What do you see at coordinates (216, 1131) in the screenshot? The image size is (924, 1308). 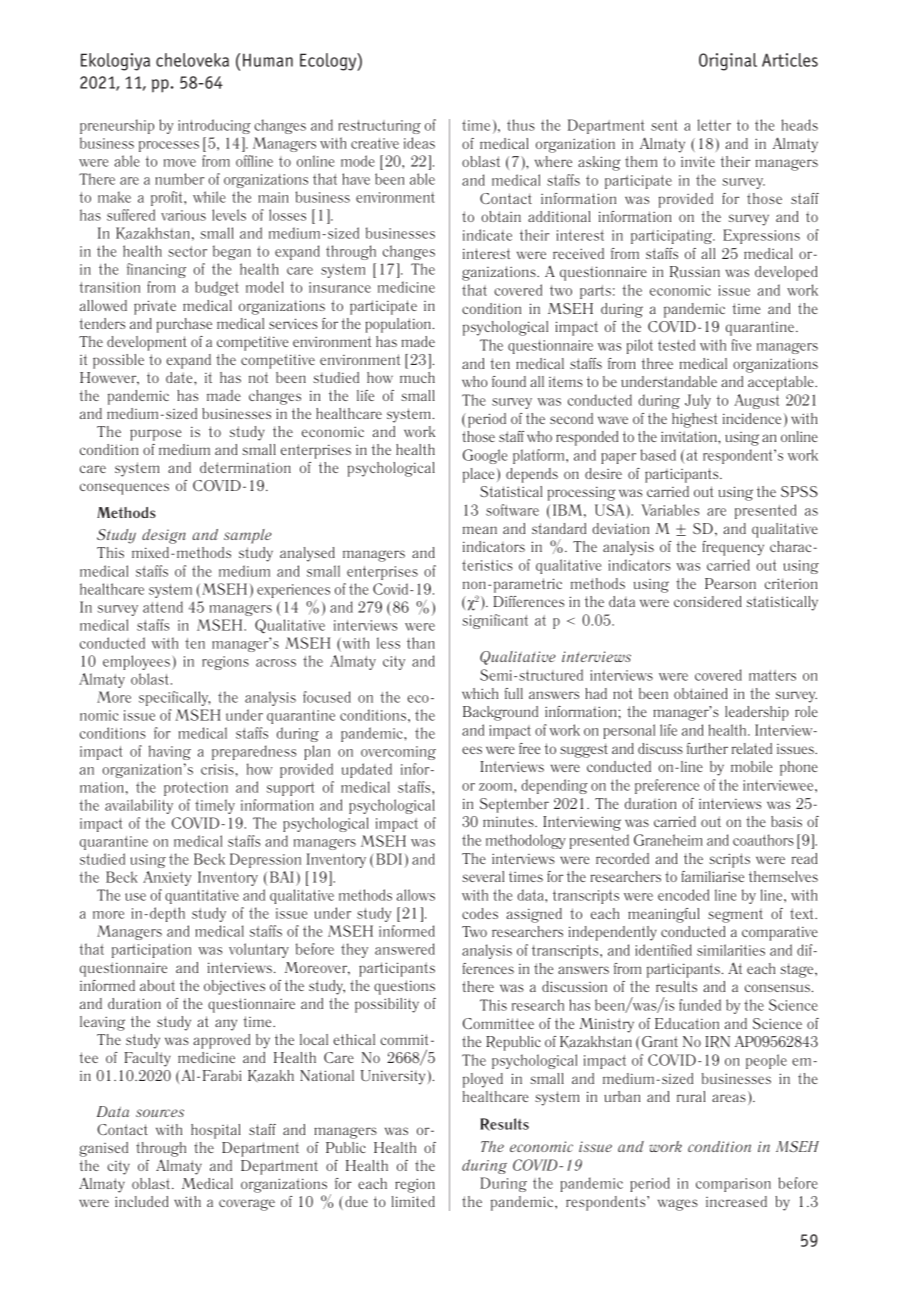 I see `hospital` at bounding box center [216, 1131].
